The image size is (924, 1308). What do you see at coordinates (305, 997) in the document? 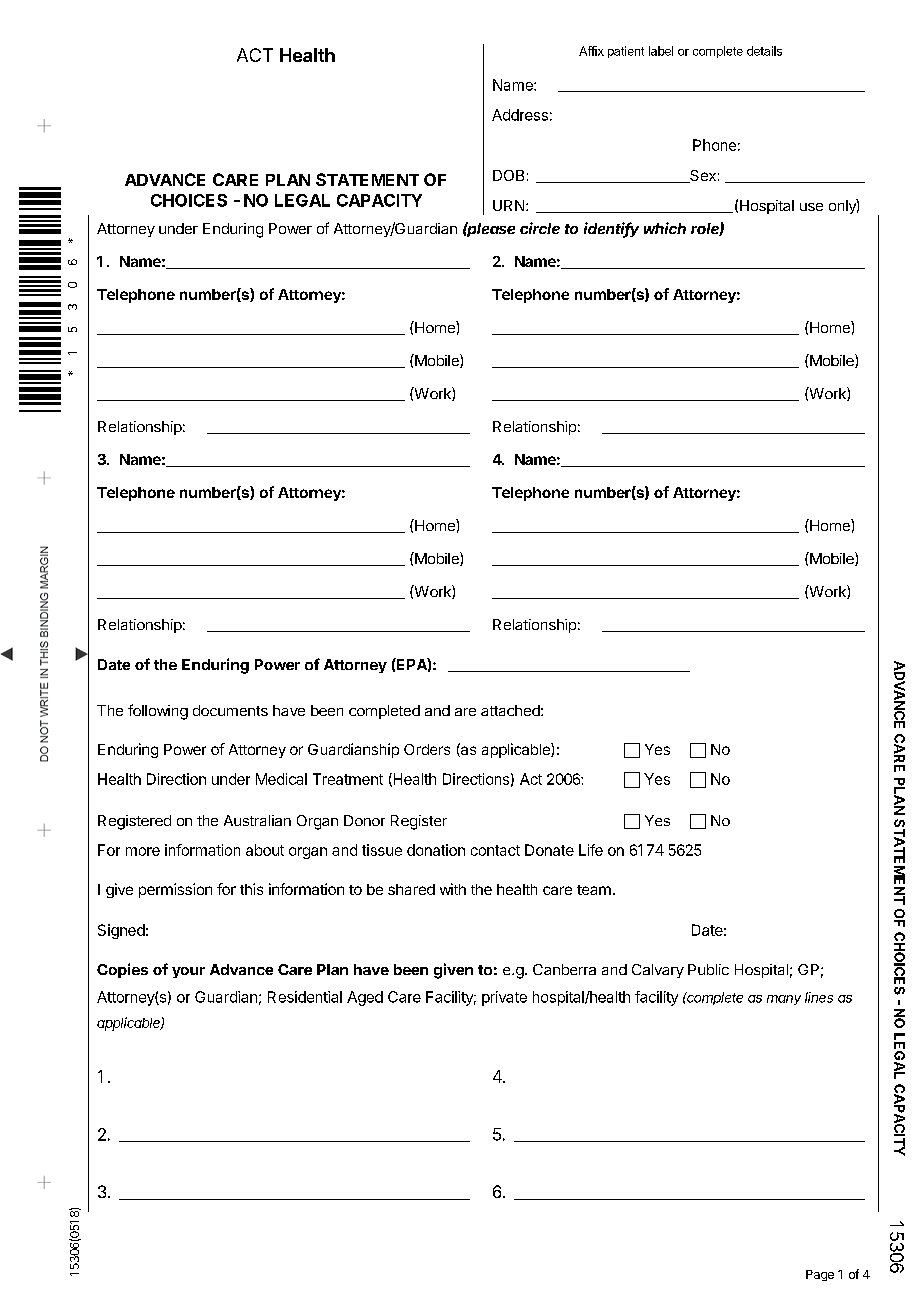
I see `Residential` at bounding box center [305, 997].
